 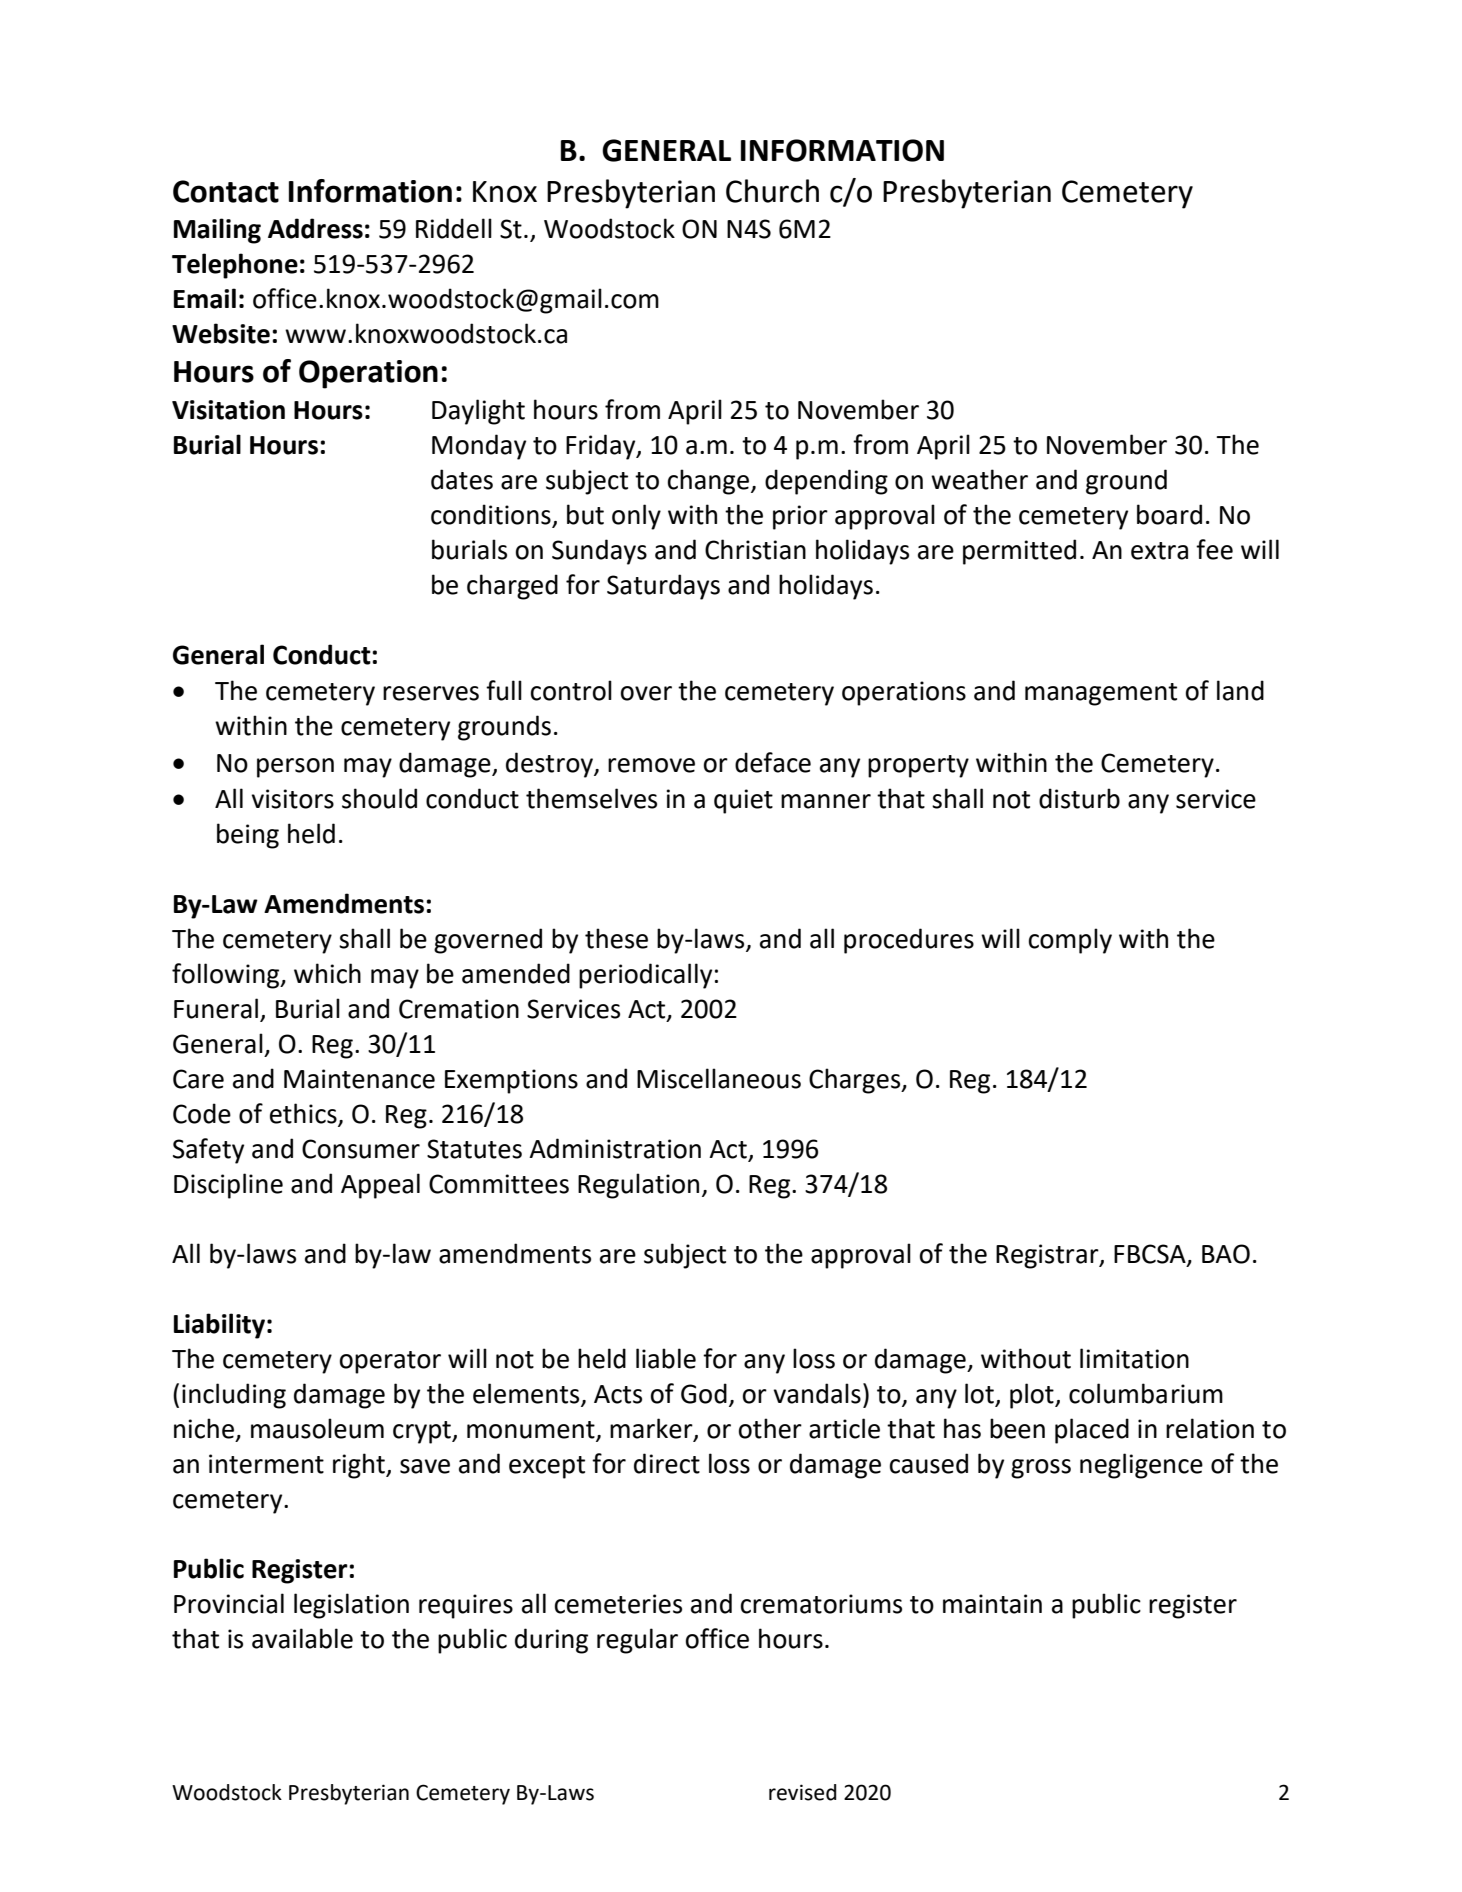 What do you see at coordinates (1070, 941) in the screenshot?
I see `comply` at bounding box center [1070, 941].
